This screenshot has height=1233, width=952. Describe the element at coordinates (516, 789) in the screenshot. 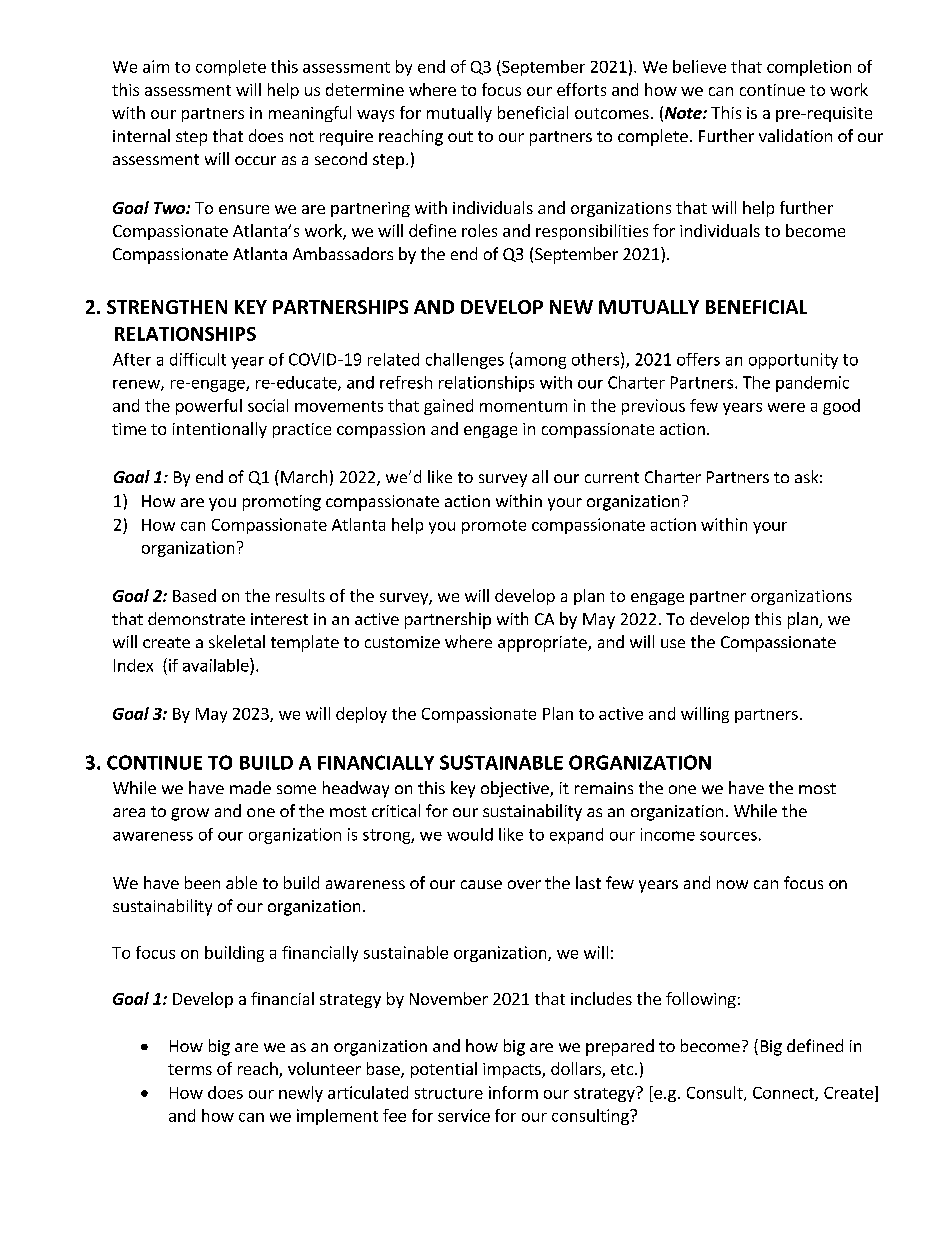

I see `objective` at that location.
